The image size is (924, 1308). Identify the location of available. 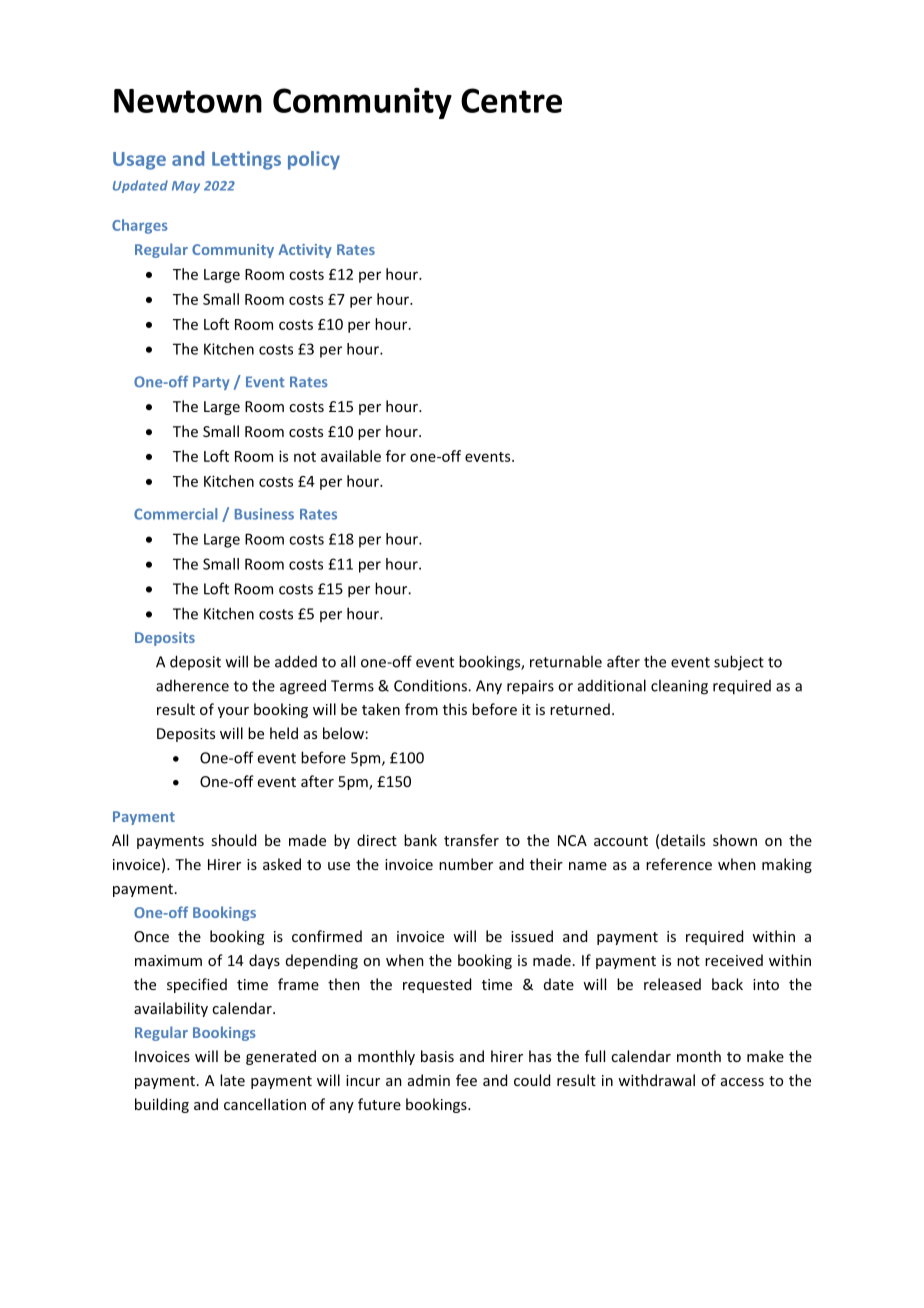
(351, 456).
